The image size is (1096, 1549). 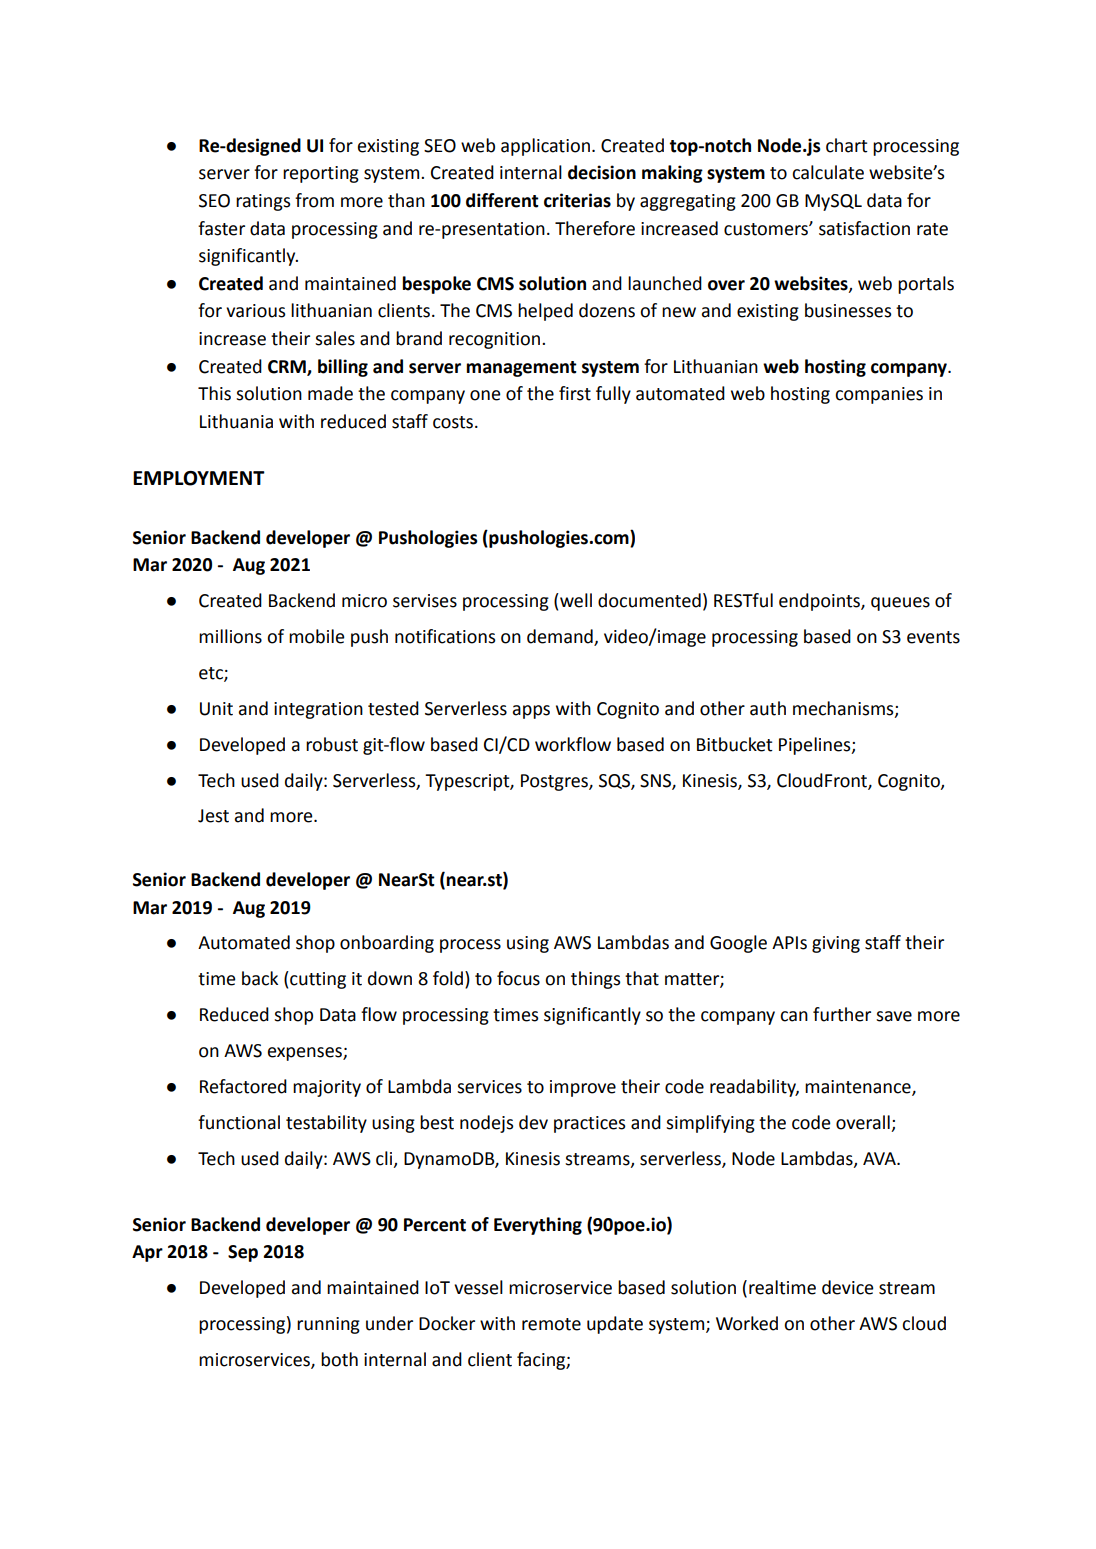 What do you see at coordinates (531, 712) in the screenshot?
I see `apps` at bounding box center [531, 712].
